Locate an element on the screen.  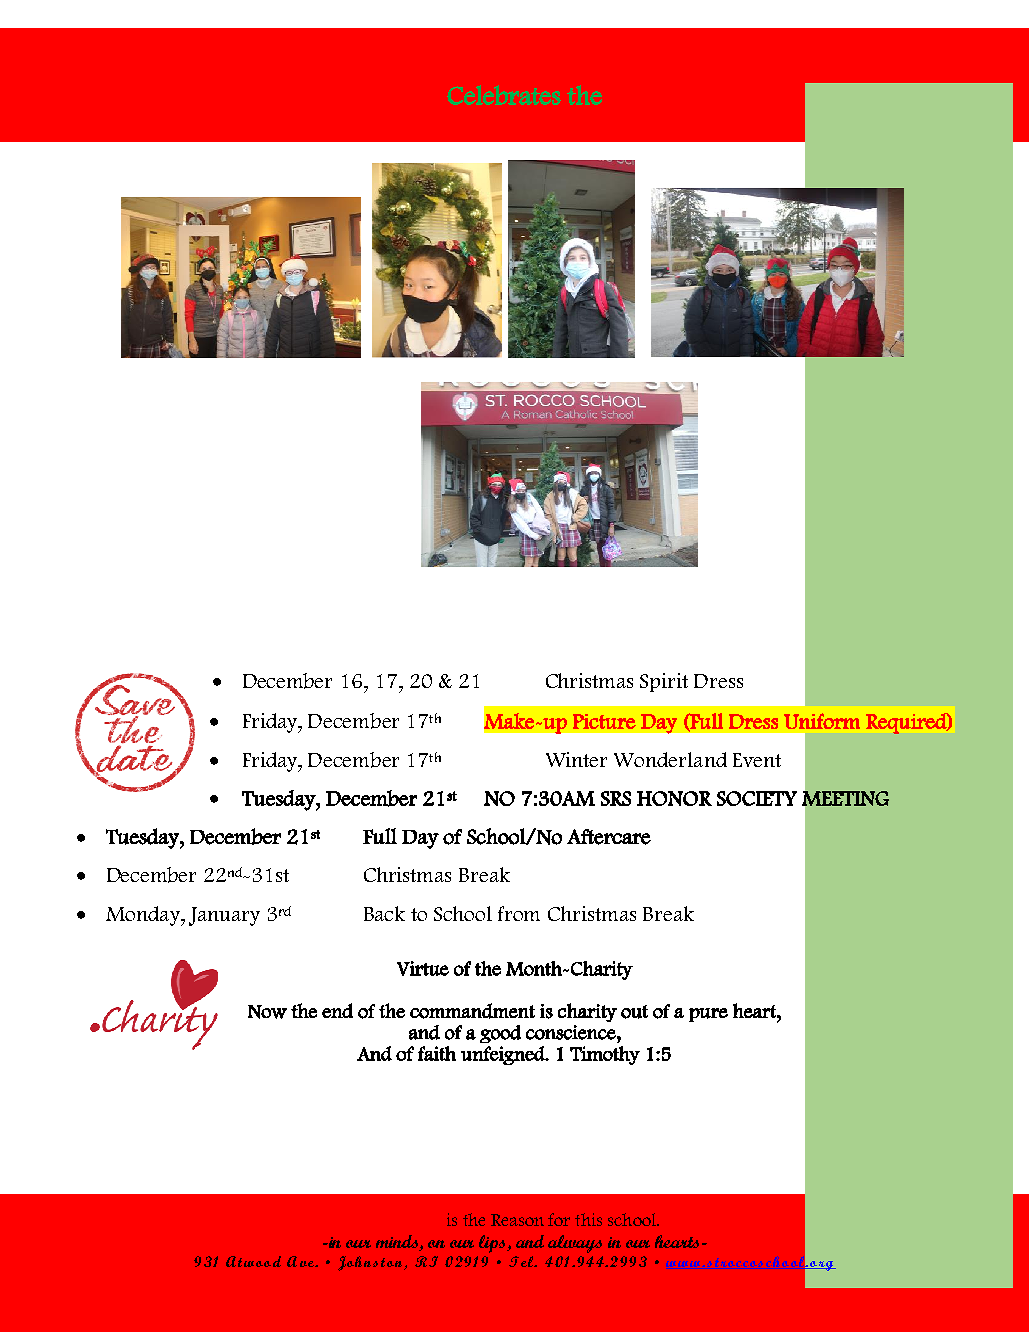
Picture is located at coordinates (604, 721).
